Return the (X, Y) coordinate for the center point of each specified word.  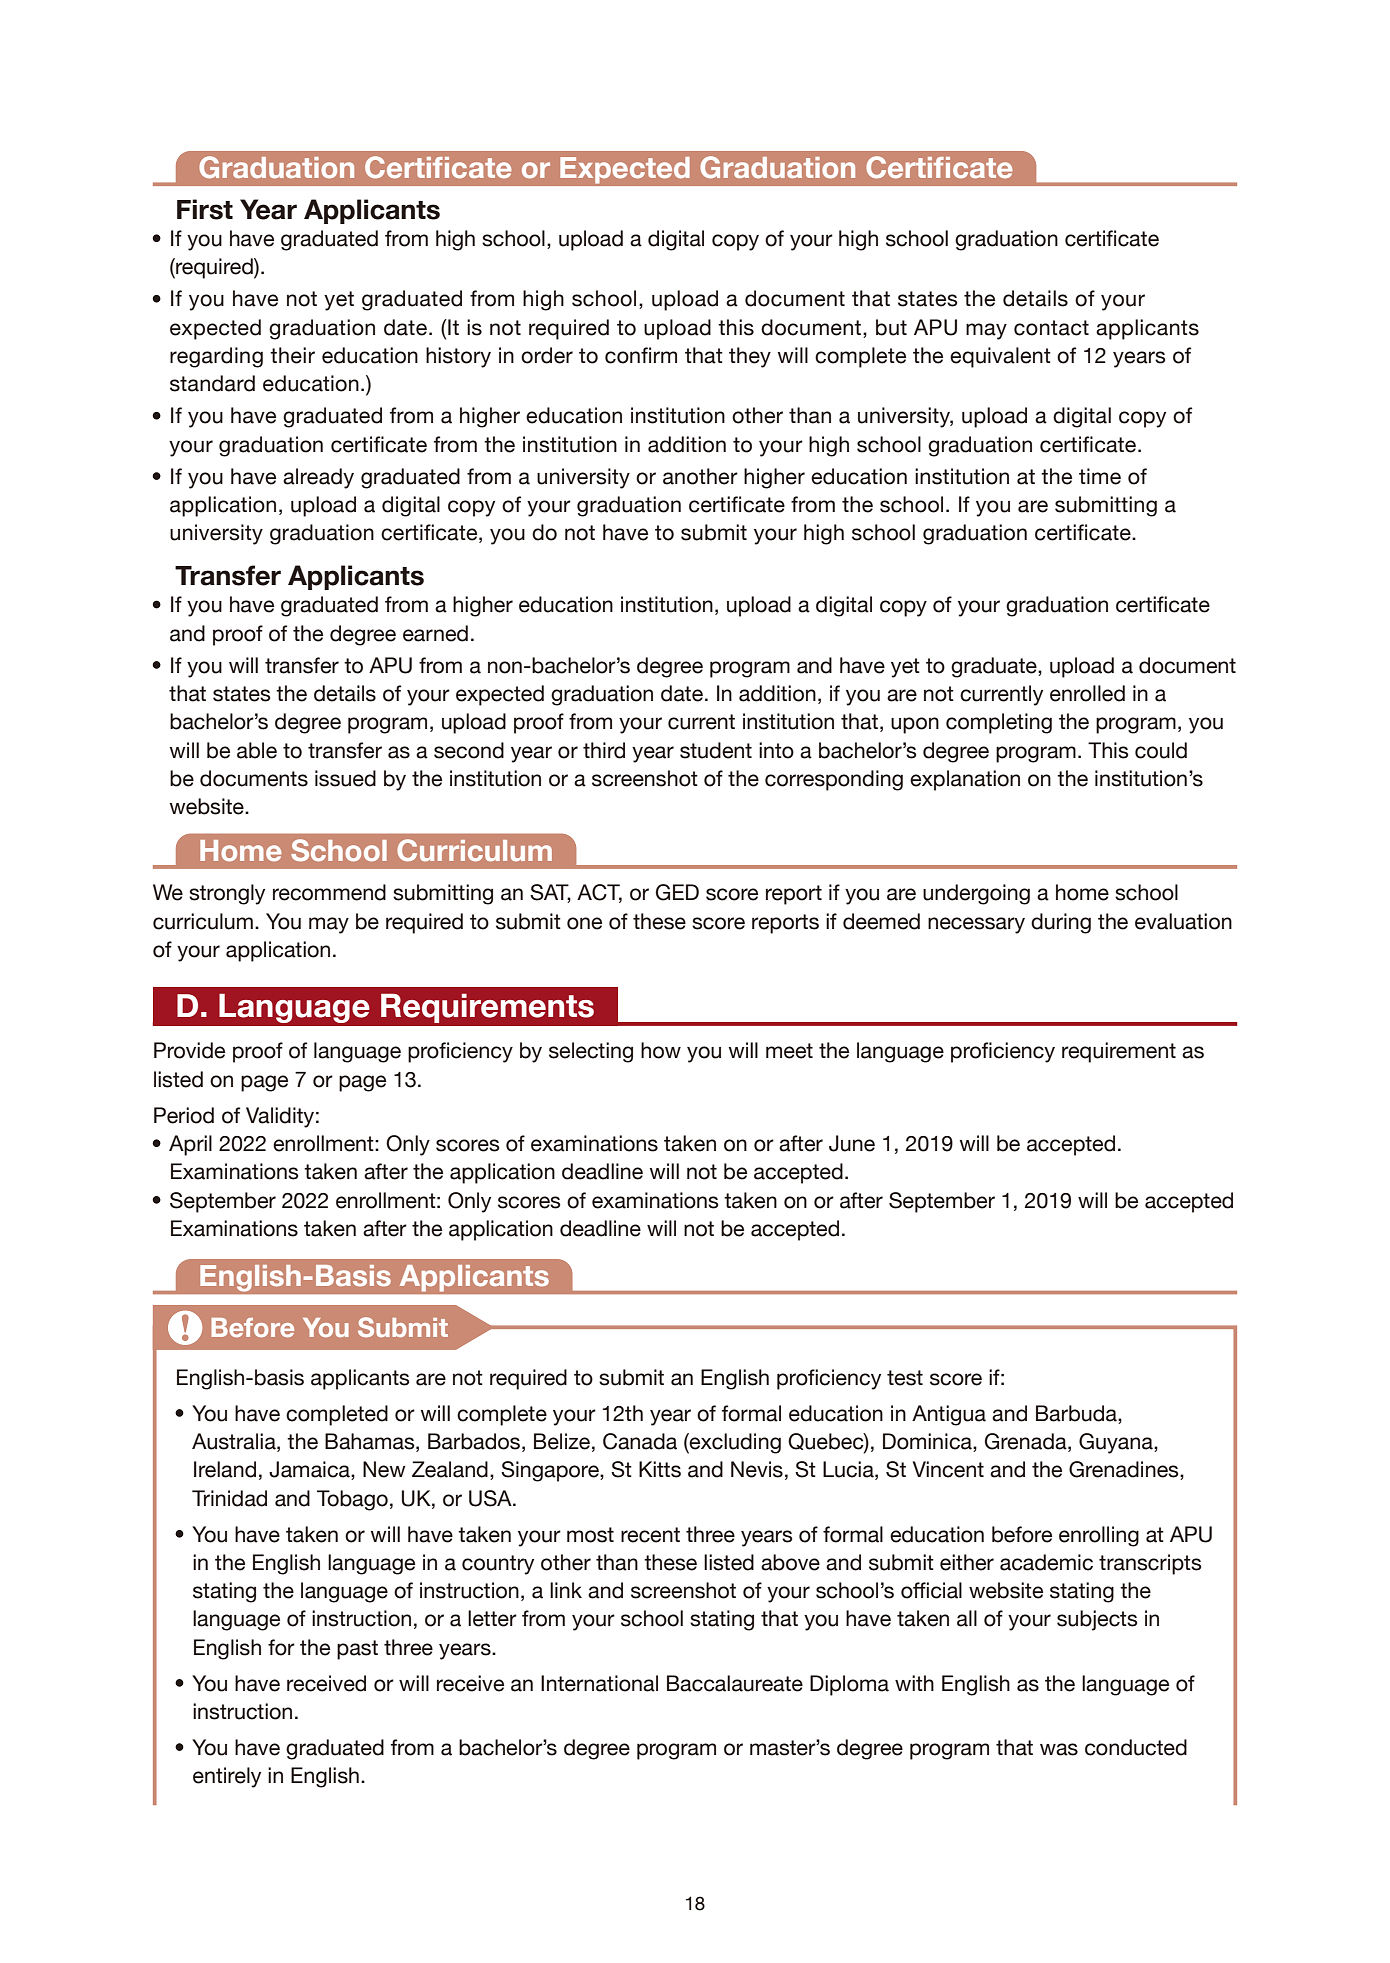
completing (999, 723)
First (205, 209)
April (190, 1145)
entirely (227, 1777)
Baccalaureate (735, 1683)
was (1059, 1749)
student (716, 750)
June (852, 1143)
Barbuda (1077, 1413)
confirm (641, 355)
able (257, 750)
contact (1051, 328)
